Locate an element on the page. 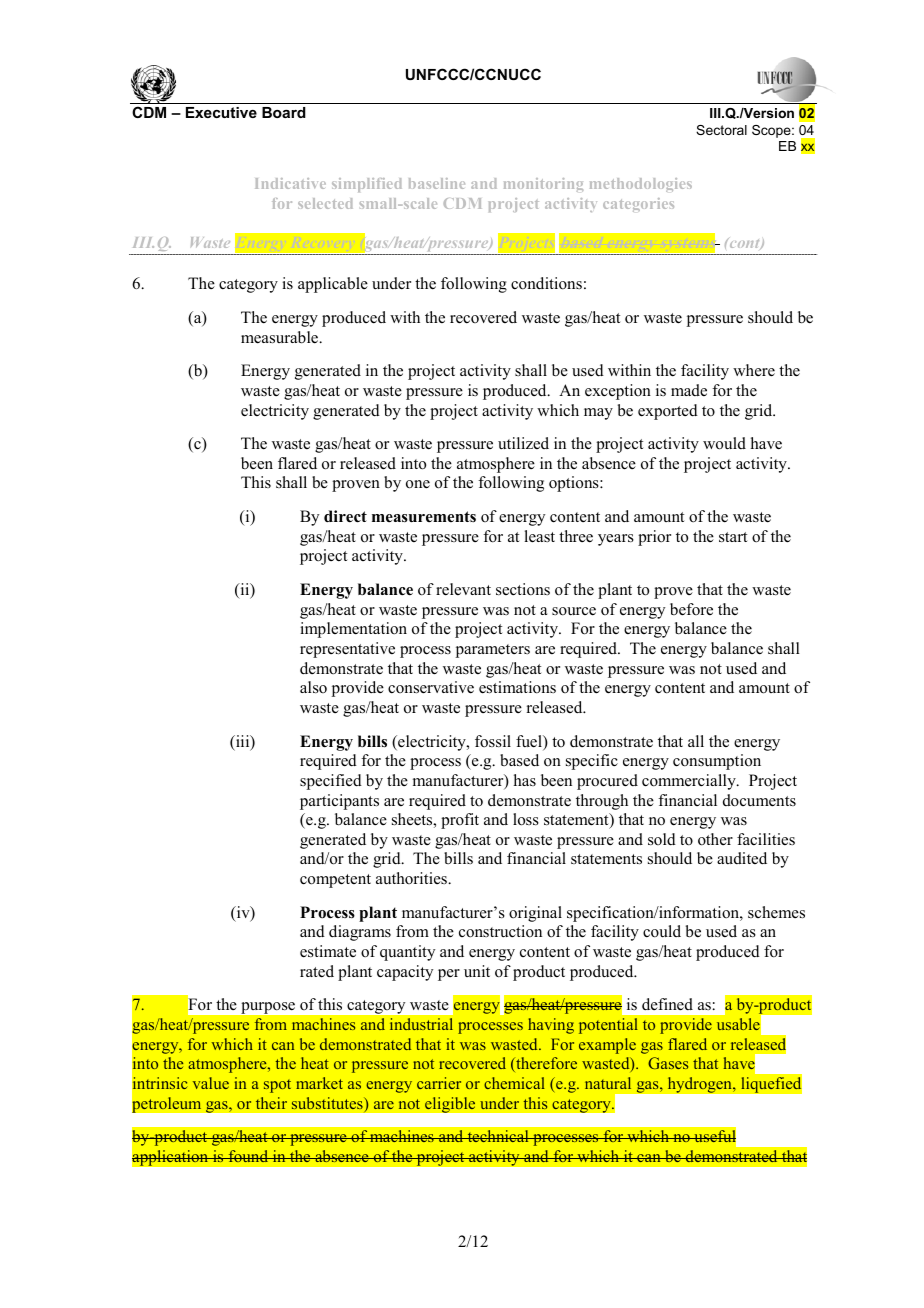 The image size is (924, 1308). their is located at coordinates (271, 1103).
